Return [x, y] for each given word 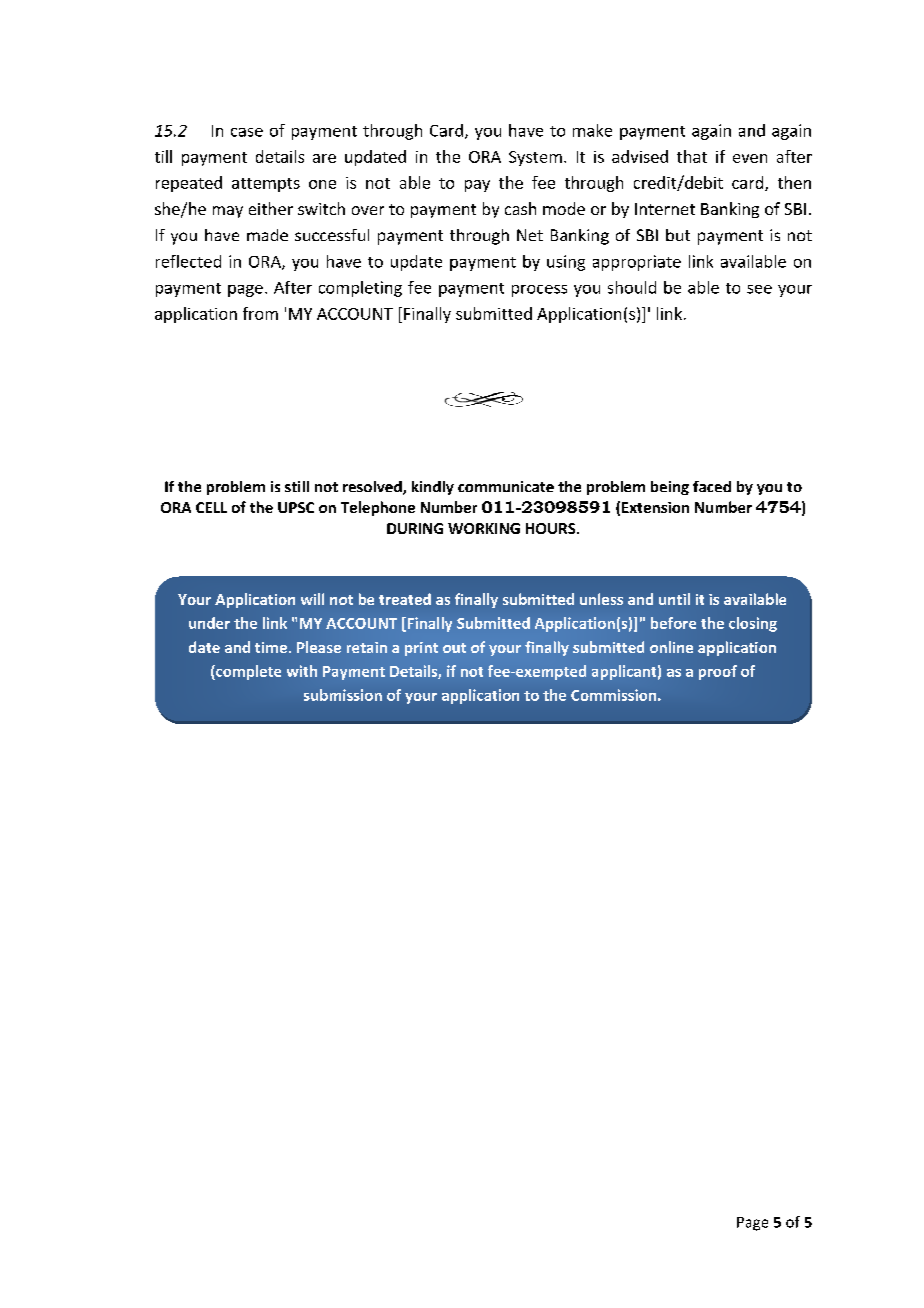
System [535, 158]
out [454, 648]
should [632, 287]
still [297, 486]
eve [745, 158]
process [539, 291]
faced [712, 486]
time [271, 647]
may [228, 212]
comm [479, 488]
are [324, 158]
